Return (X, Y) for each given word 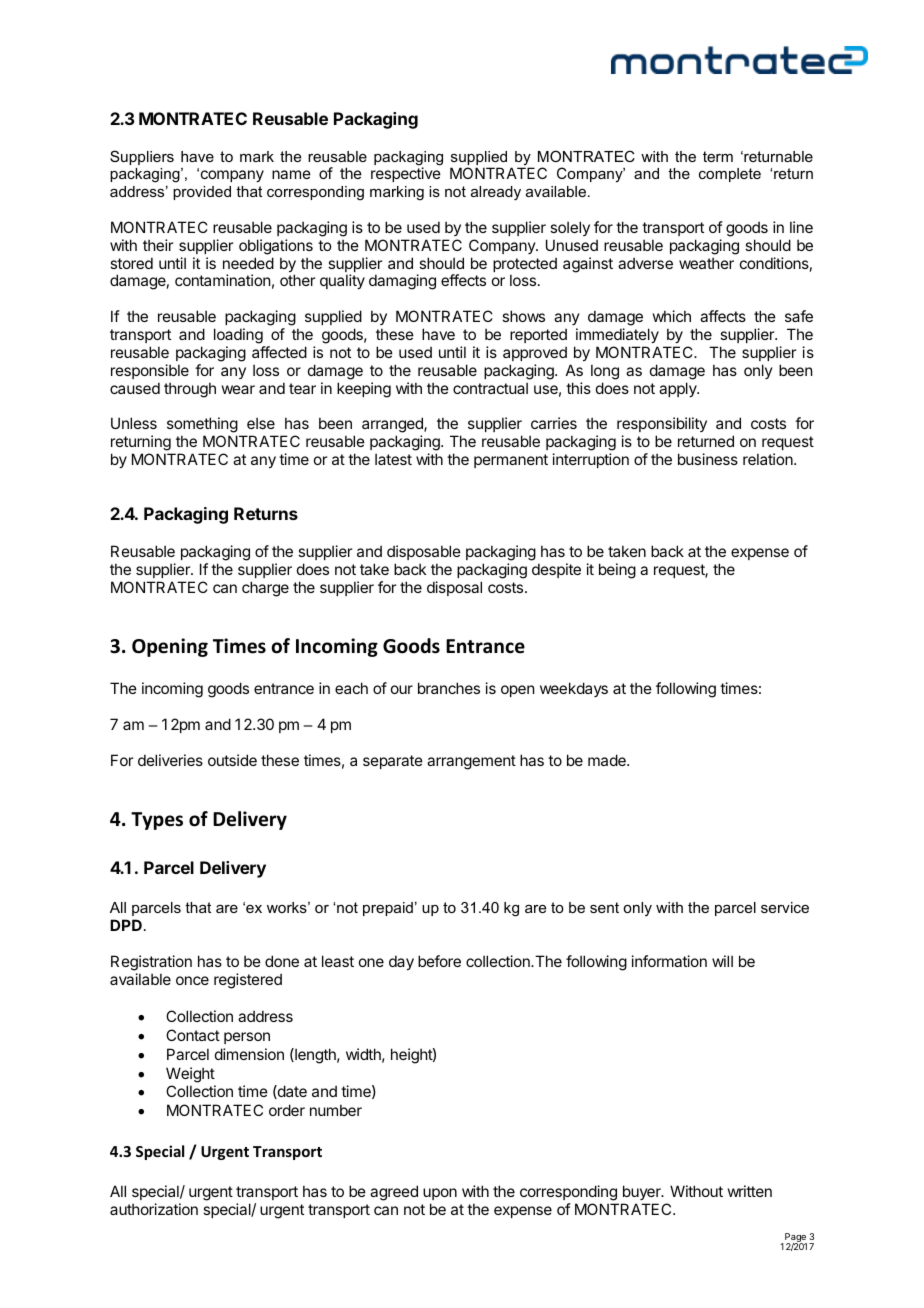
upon (440, 1194)
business (708, 459)
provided (202, 193)
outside (232, 760)
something (202, 426)
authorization (154, 1209)
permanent (511, 461)
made (608, 760)
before (439, 961)
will (722, 961)
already (496, 193)
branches (449, 688)
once (192, 980)
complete (730, 175)
